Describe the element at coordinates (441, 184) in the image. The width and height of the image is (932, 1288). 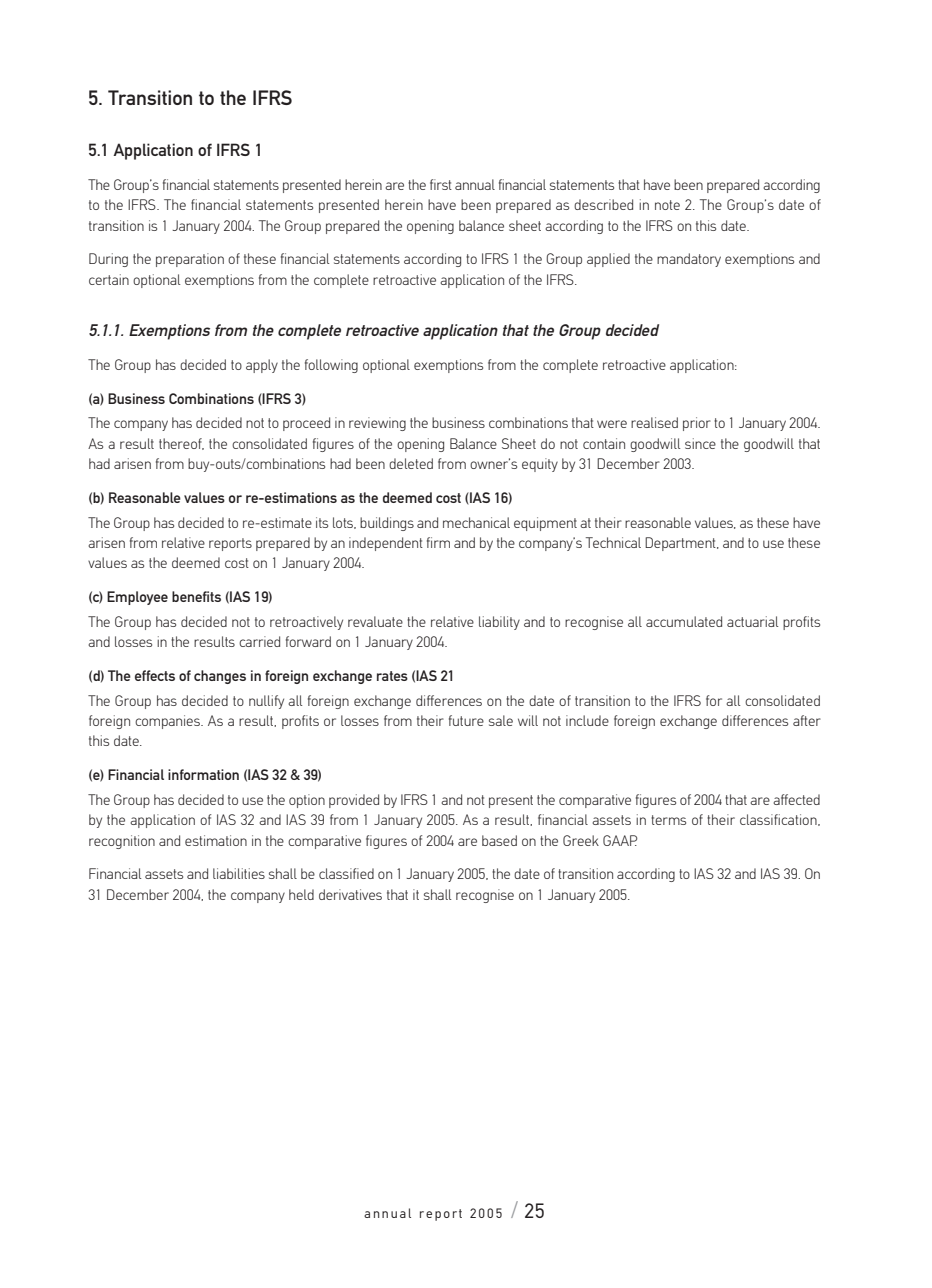
I see `first` at that location.
